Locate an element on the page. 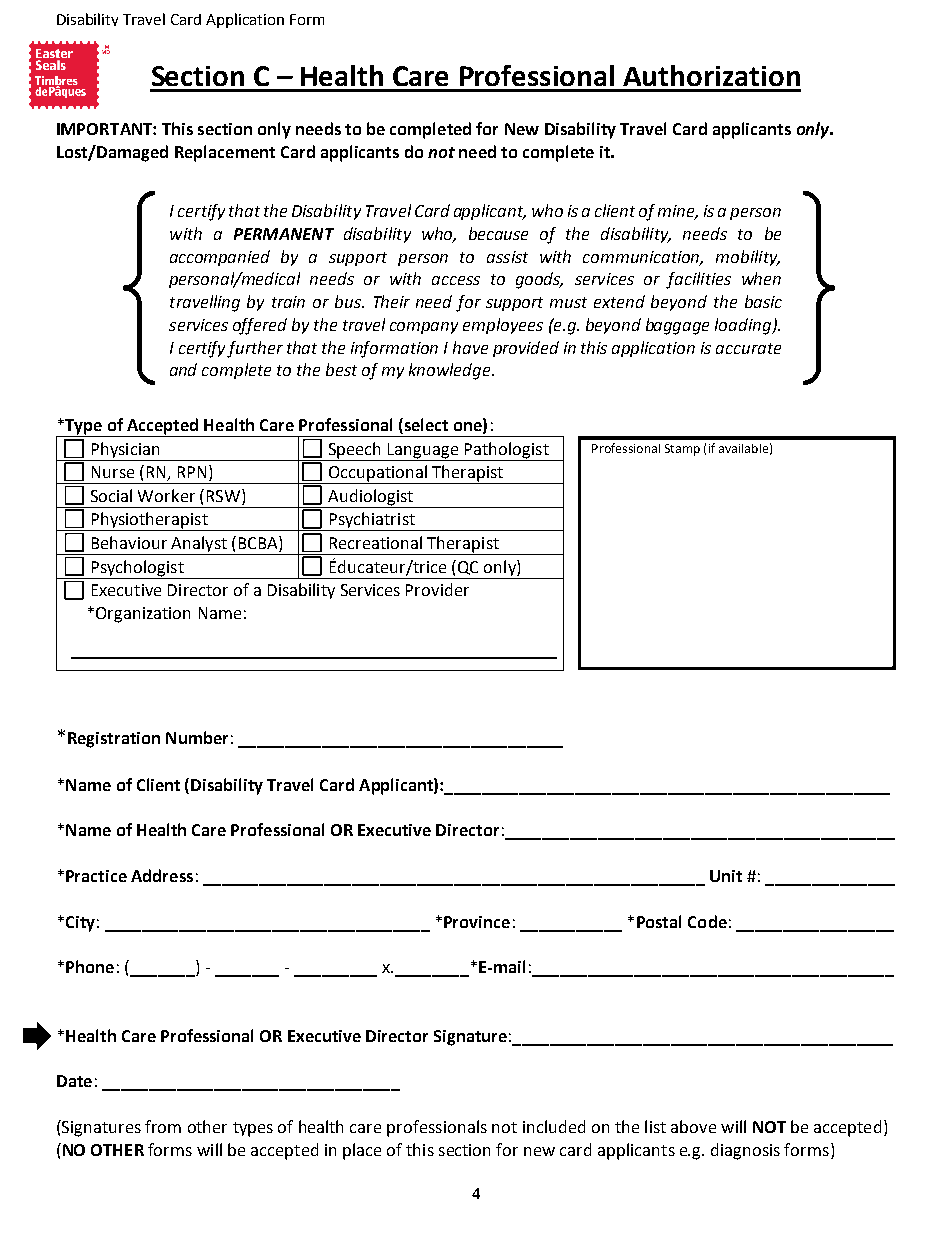 This page has width=952, height=1233. accompanied is located at coordinates (220, 258).
